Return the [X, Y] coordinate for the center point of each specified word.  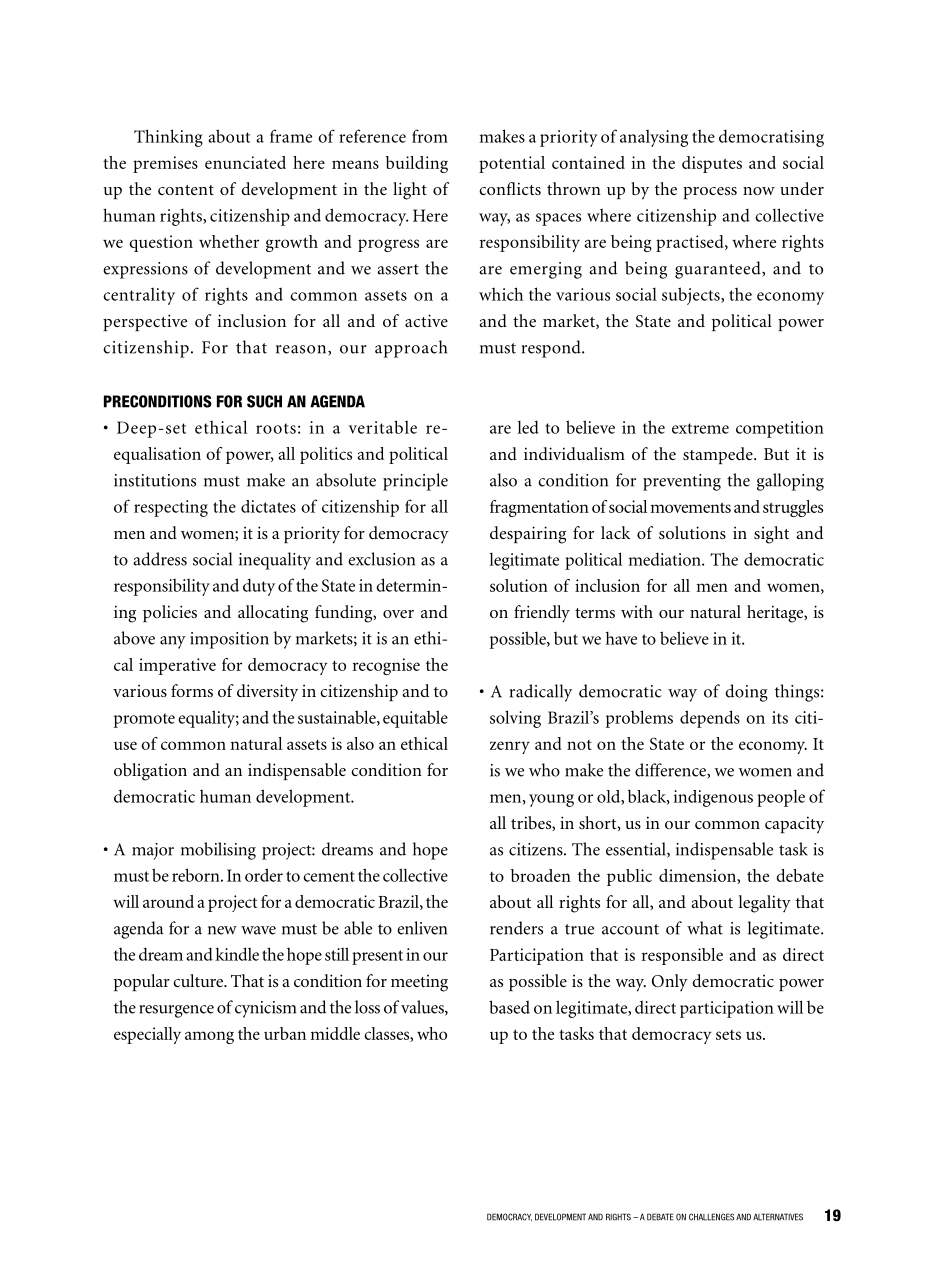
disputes [712, 164]
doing [746, 693]
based [509, 1007]
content [186, 190]
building [417, 164]
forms [192, 690]
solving [515, 719]
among [209, 1037]
